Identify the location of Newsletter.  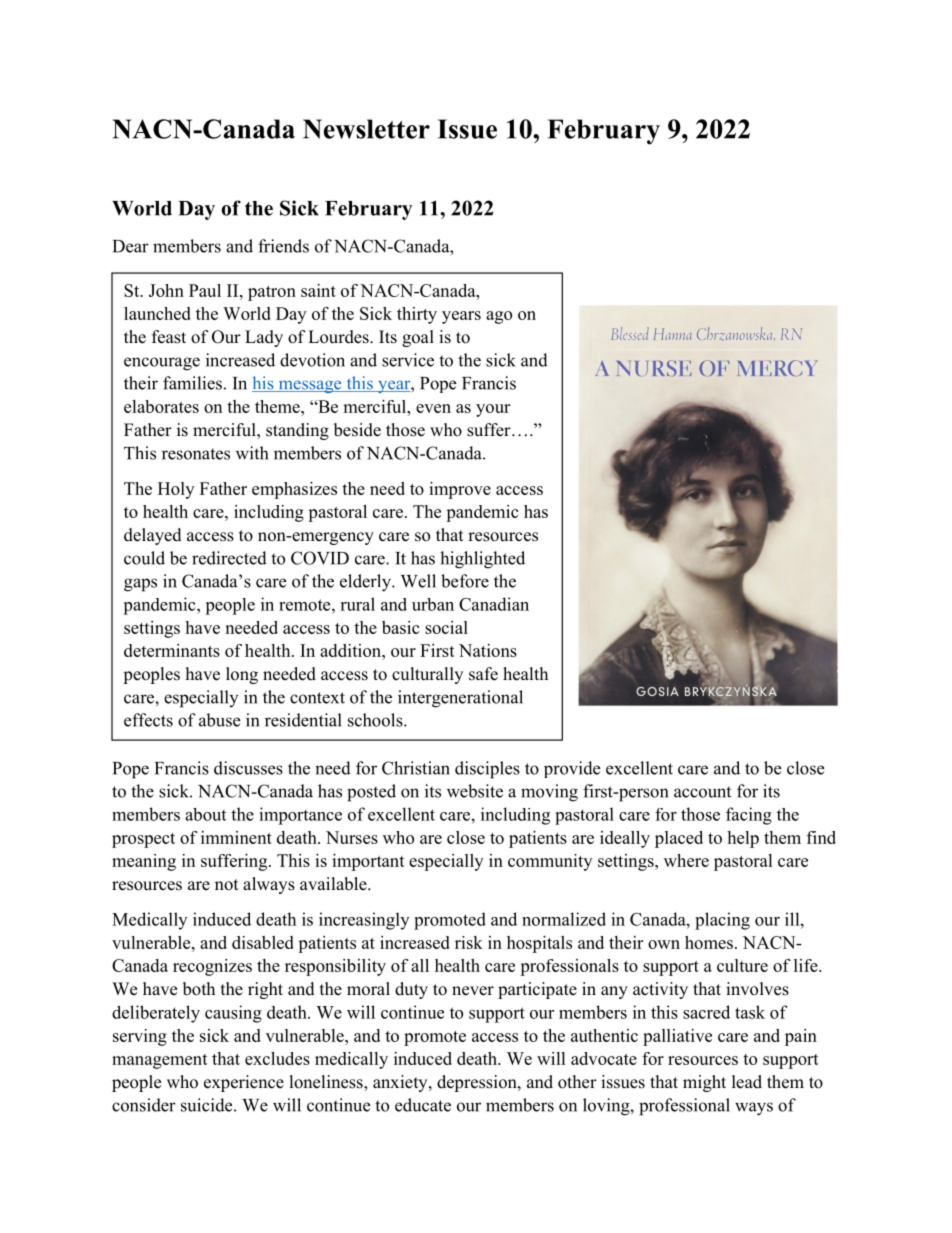
(366, 129).
